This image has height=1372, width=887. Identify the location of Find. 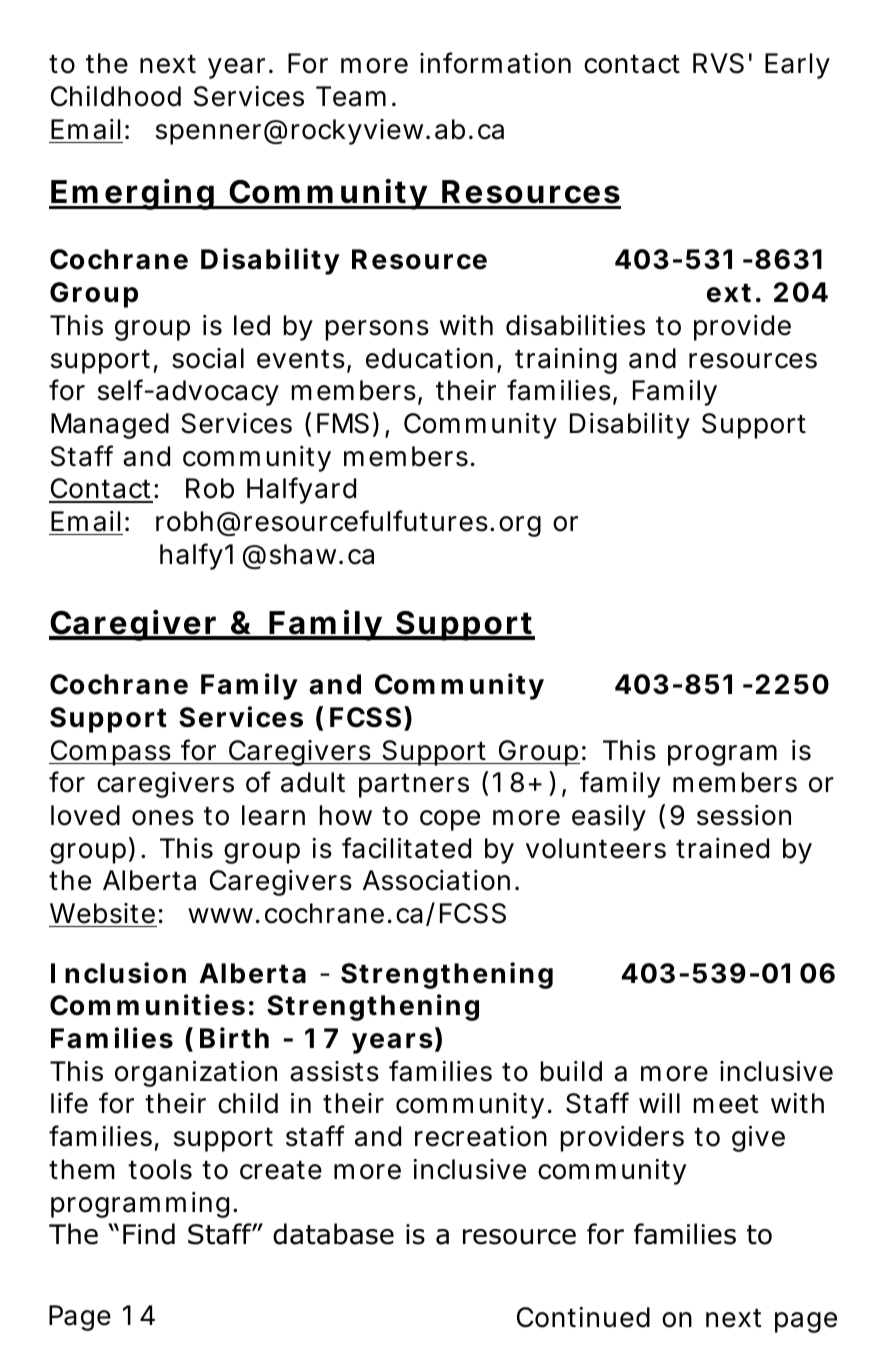
(149, 1234).
